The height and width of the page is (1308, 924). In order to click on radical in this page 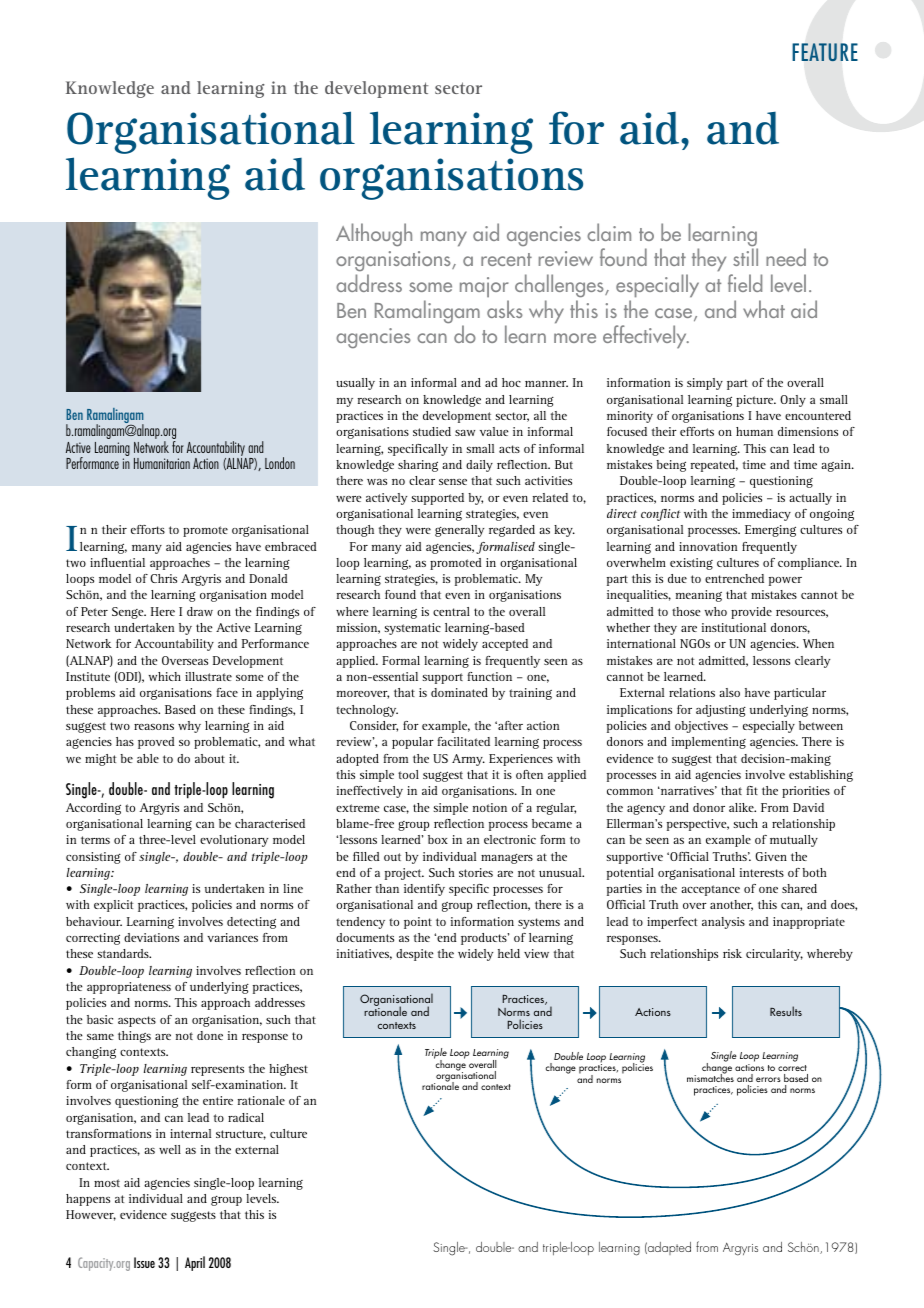, I will do `click(246, 1117)`.
